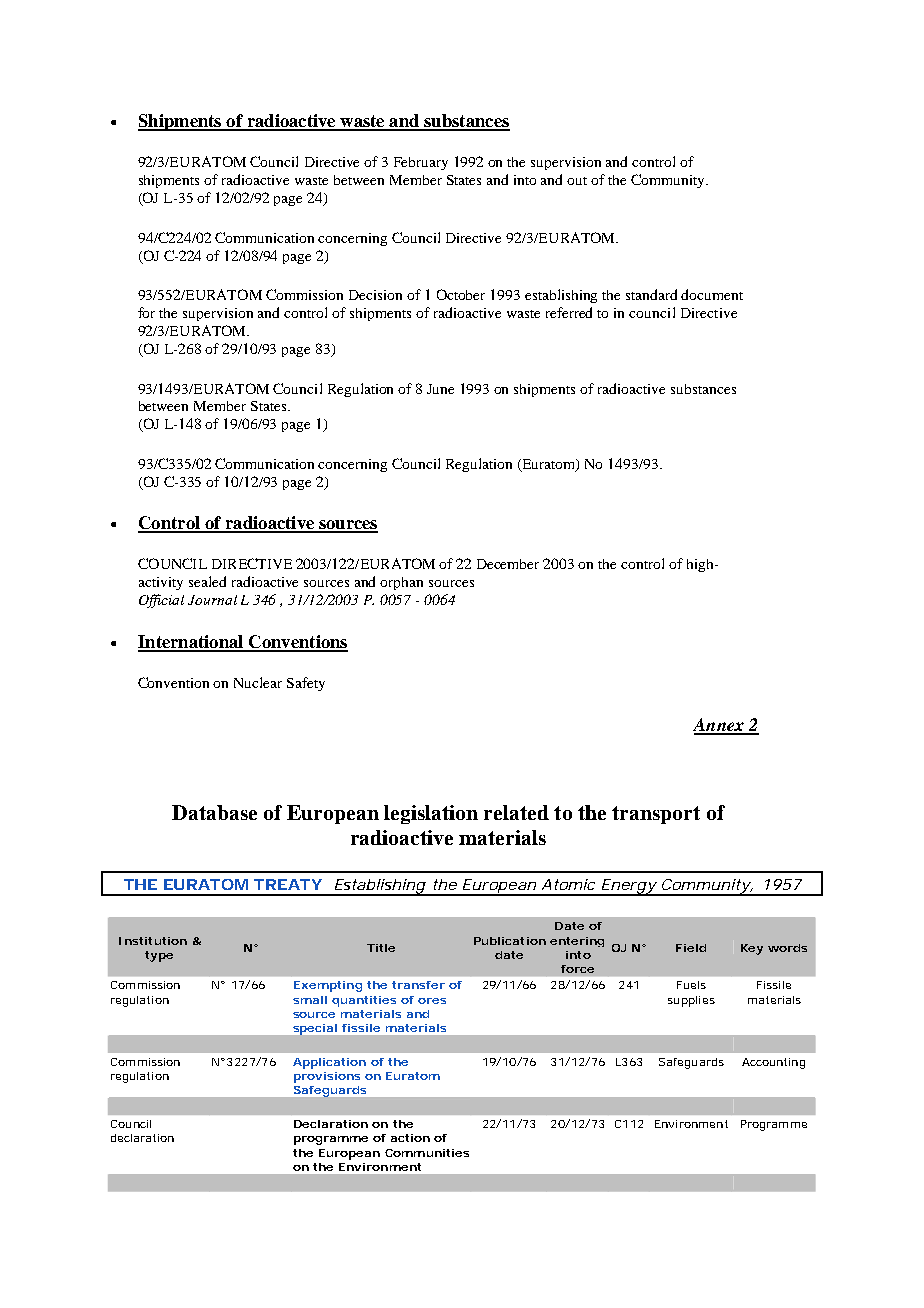 The height and width of the screenshot is (1308, 924). What do you see at coordinates (431, 814) in the screenshot?
I see `legislation` at bounding box center [431, 814].
